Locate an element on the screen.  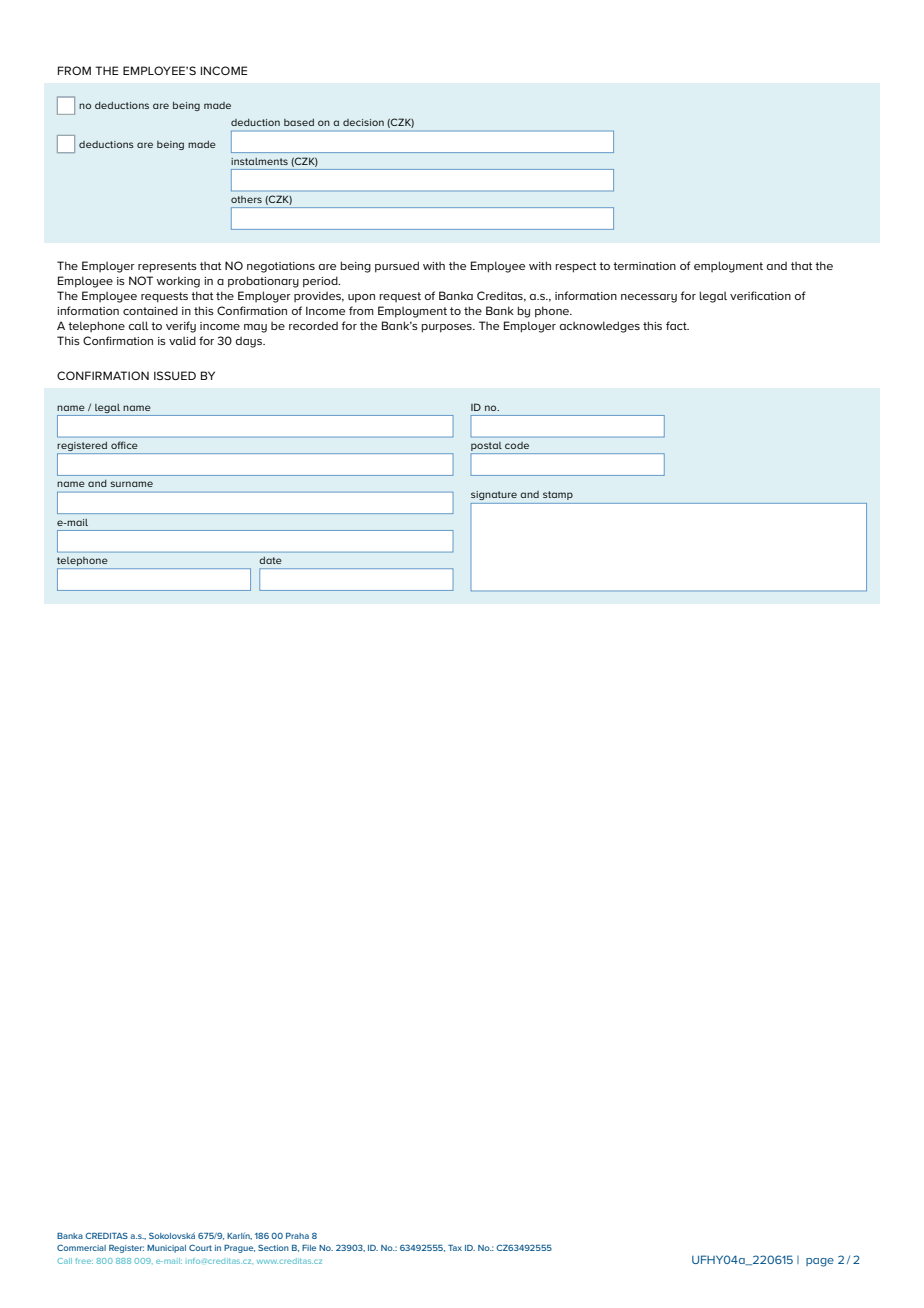
instalments is located at coordinates (259, 161).
